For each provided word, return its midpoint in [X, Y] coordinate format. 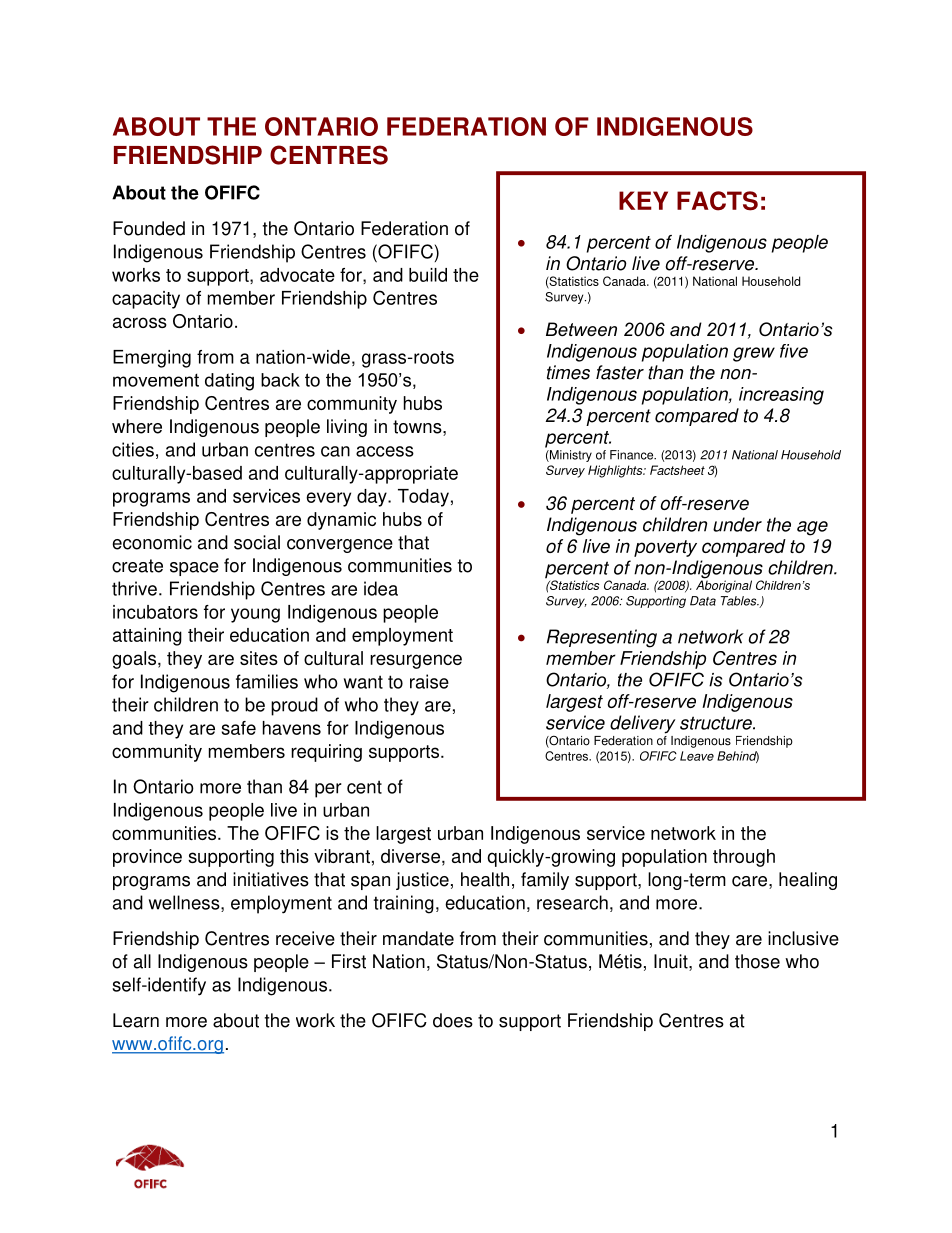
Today [423, 498]
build [428, 275]
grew [754, 354]
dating [229, 382]
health [485, 879]
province [147, 858]
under [737, 524]
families [267, 681]
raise [429, 681]
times [568, 372]
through [744, 858]
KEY [643, 200]
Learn [136, 1020]
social [257, 542]
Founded [149, 228]
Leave [697, 756]
